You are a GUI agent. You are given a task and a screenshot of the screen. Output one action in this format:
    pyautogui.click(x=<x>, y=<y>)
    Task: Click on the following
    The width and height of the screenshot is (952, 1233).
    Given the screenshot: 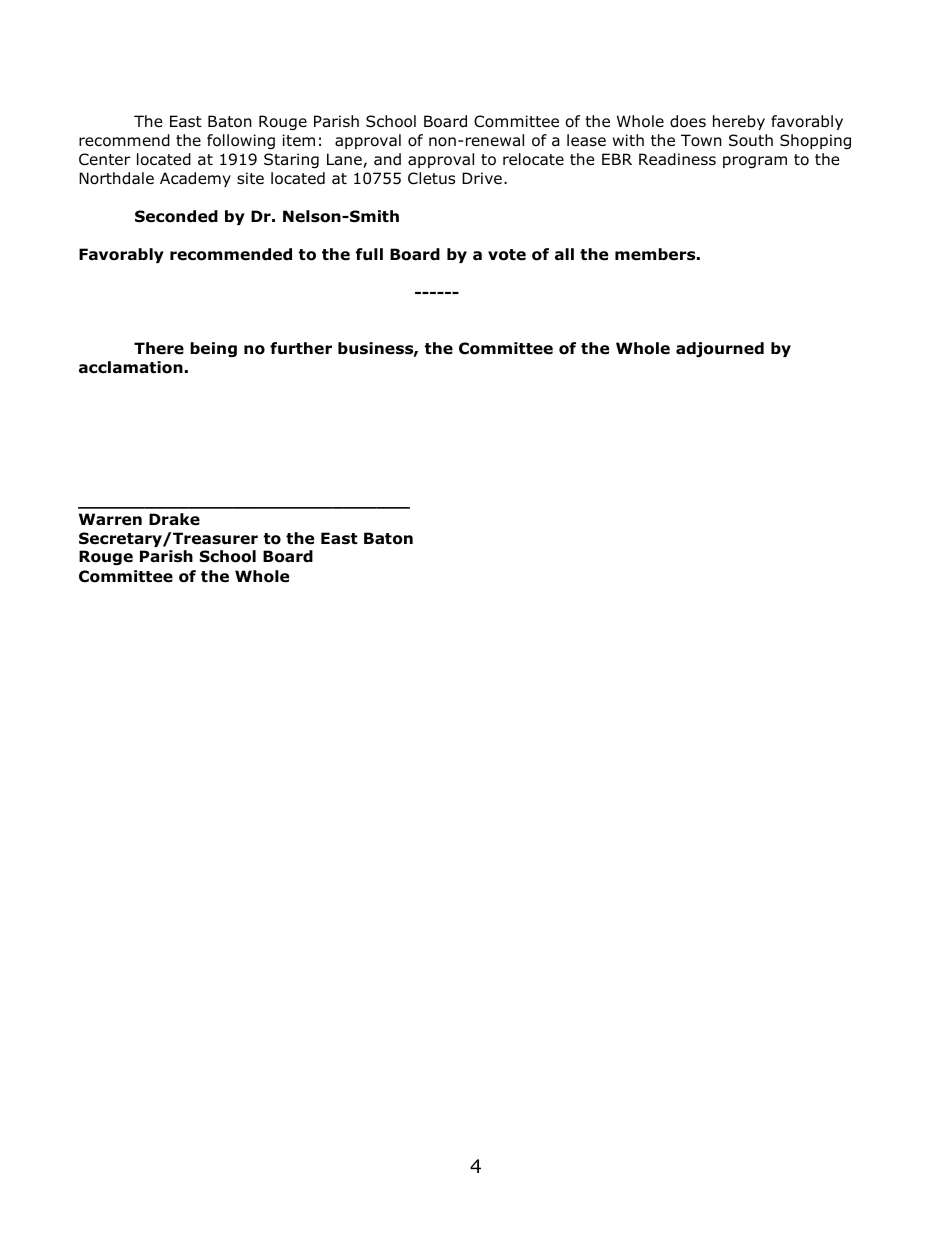 What is the action you would take?
    pyautogui.click(x=241, y=141)
